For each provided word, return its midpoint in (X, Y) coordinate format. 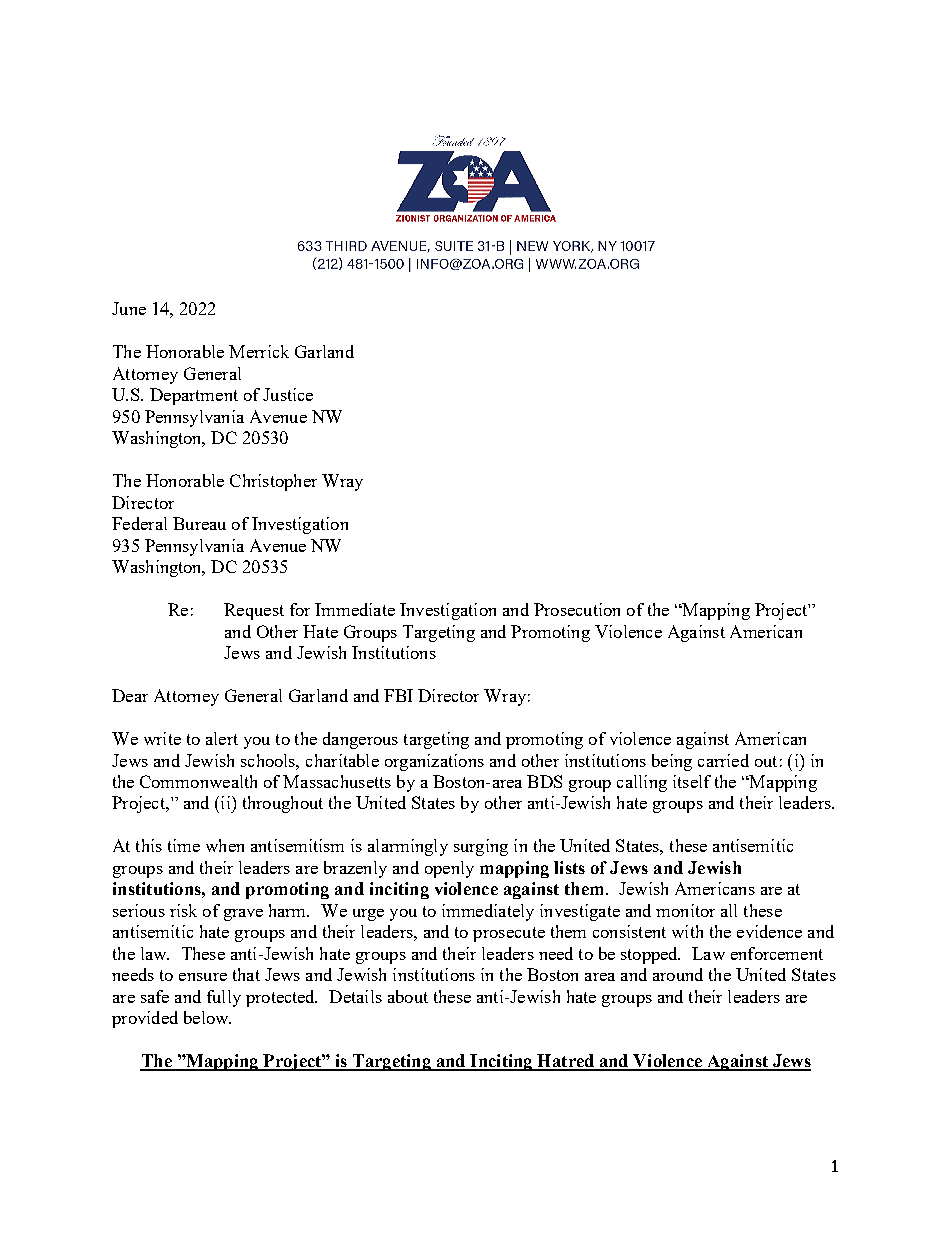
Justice (288, 394)
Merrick (259, 351)
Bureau (199, 523)
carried (723, 760)
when (225, 845)
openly (449, 869)
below (207, 1017)
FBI (398, 695)
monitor (685, 910)
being (672, 762)
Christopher (273, 482)
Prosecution (577, 609)
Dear (130, 695)
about (408, 996)
